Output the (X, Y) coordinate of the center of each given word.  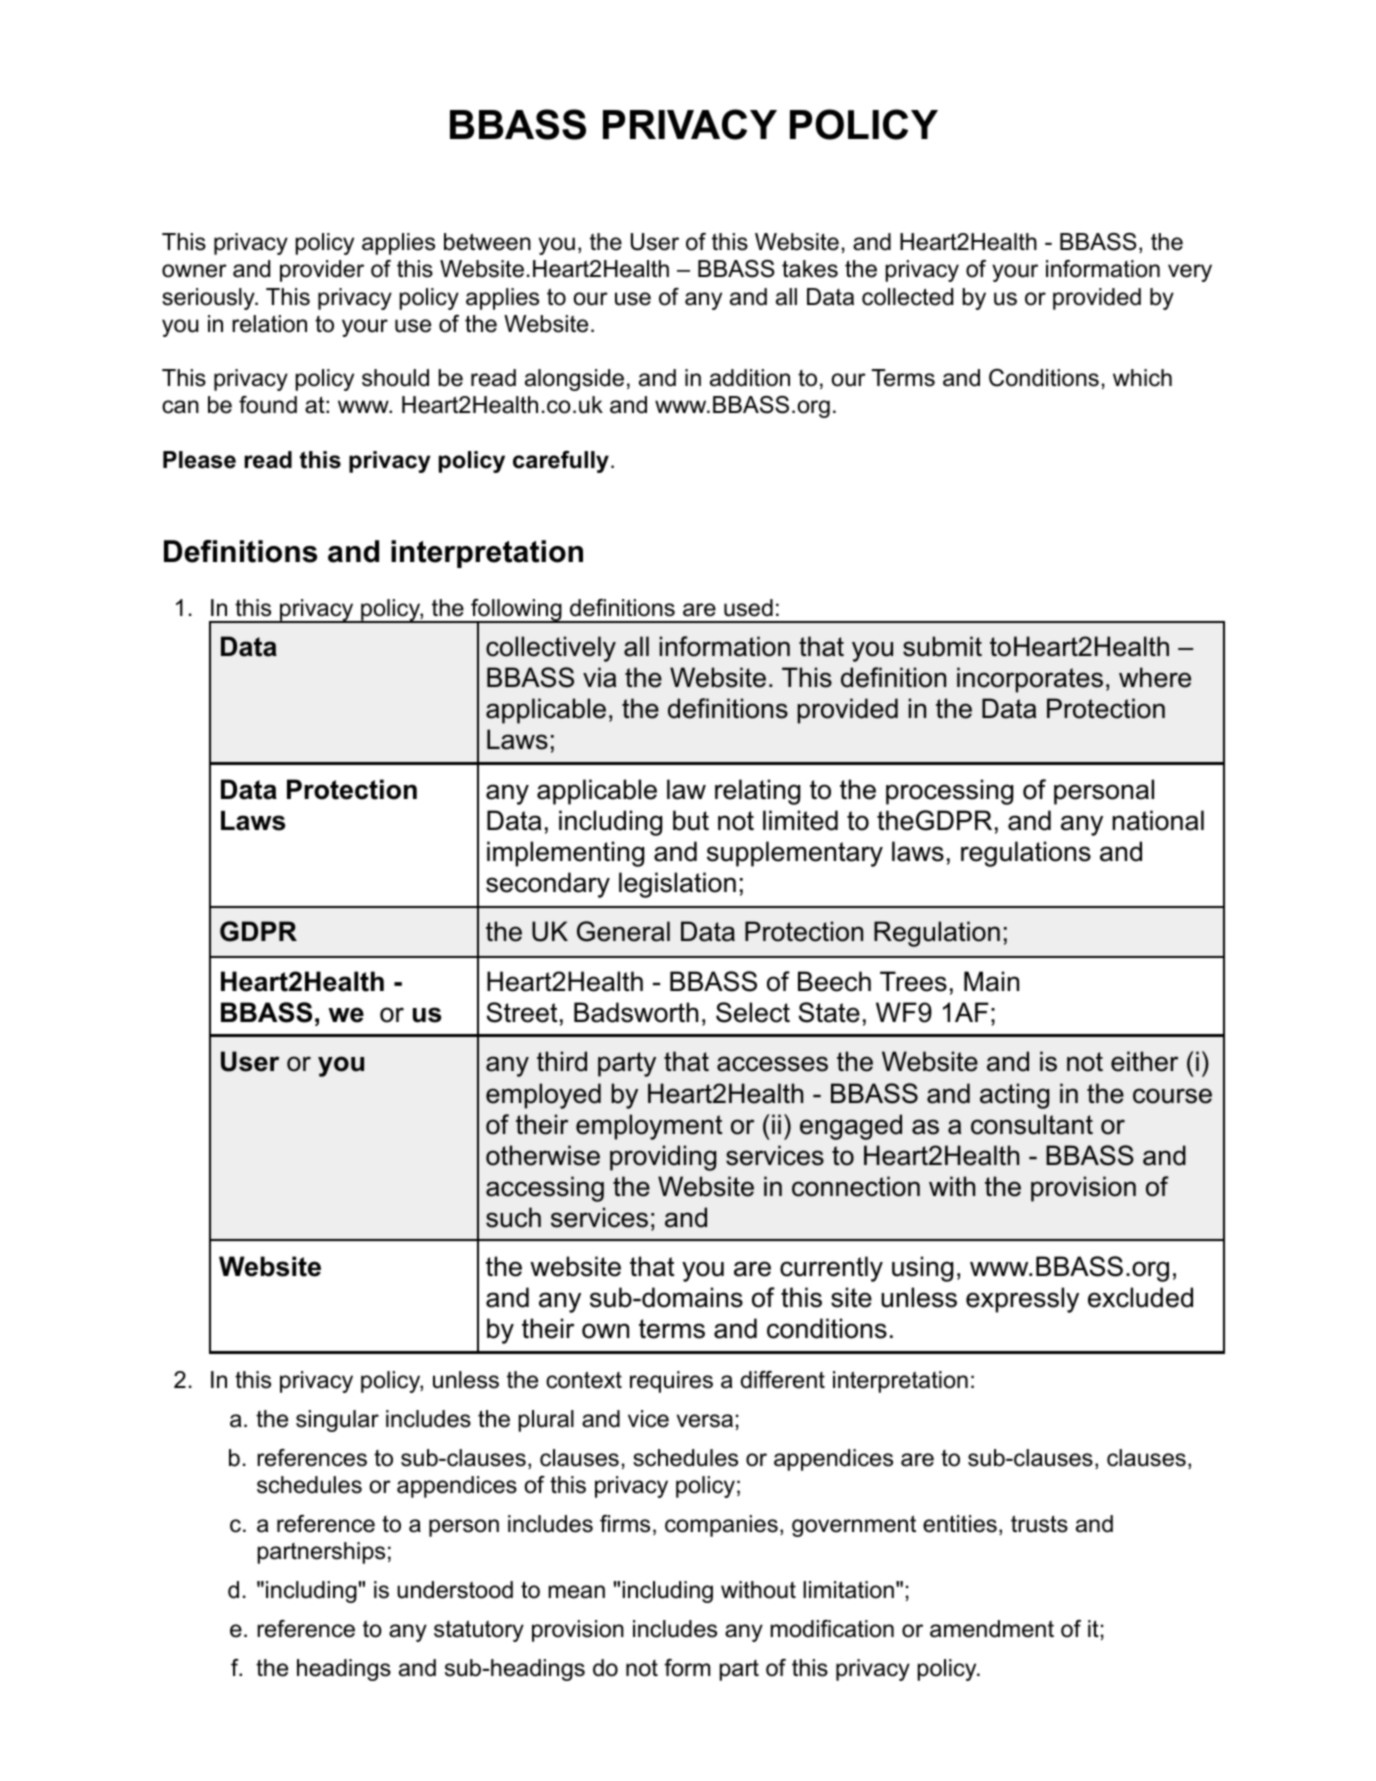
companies (721, 1526)
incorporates (1030, 680)
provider (322, 271)
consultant (1032, 1124)
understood (455, 1590)
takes (810, 269)
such (513, 1217)
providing (663, 1158)
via (599, 677)
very (1190, 273)
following (516, 611)
